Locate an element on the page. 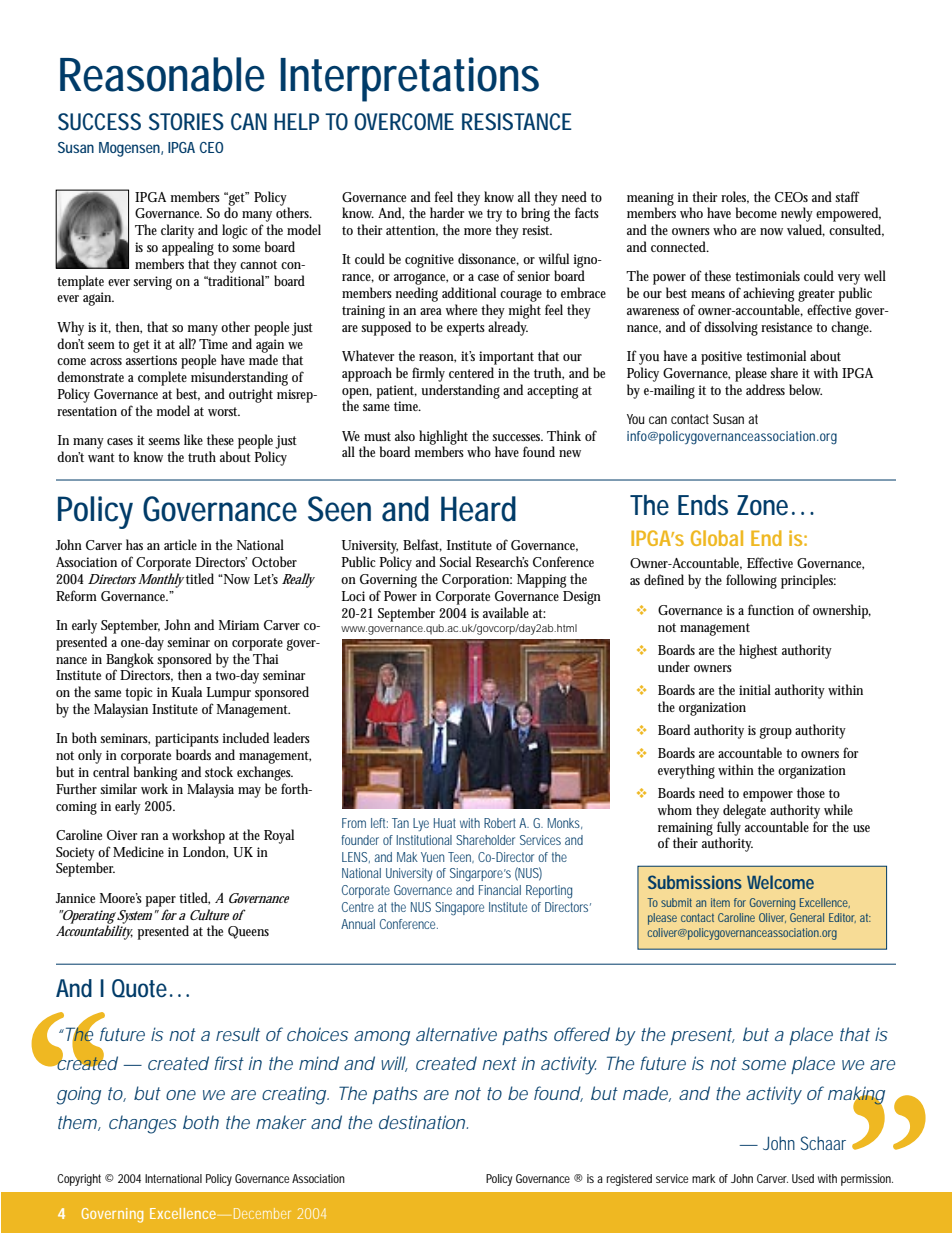 Image resolution: width=952 pixels, height=1233 pixels. them is located at coordinates (78, 1123).
